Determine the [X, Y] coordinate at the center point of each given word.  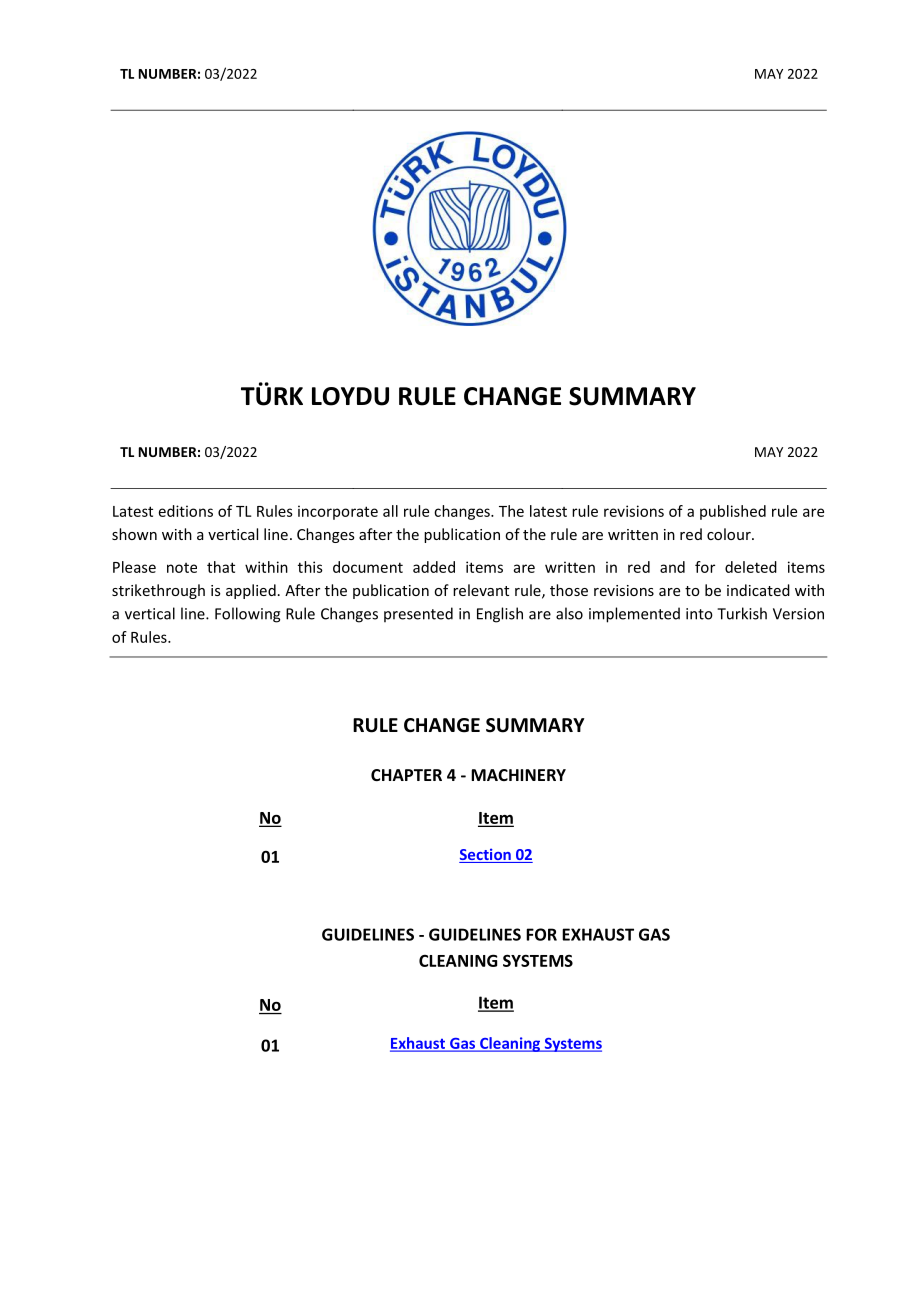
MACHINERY [518, 775]
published [733, 512]
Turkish [742, 613]
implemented [634, 615]
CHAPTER [406, 775]
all [390, 511]
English [500, 615]
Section [486, 855]
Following [248, 615]
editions [186, 511]
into [699, 614]
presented [418, 614]
